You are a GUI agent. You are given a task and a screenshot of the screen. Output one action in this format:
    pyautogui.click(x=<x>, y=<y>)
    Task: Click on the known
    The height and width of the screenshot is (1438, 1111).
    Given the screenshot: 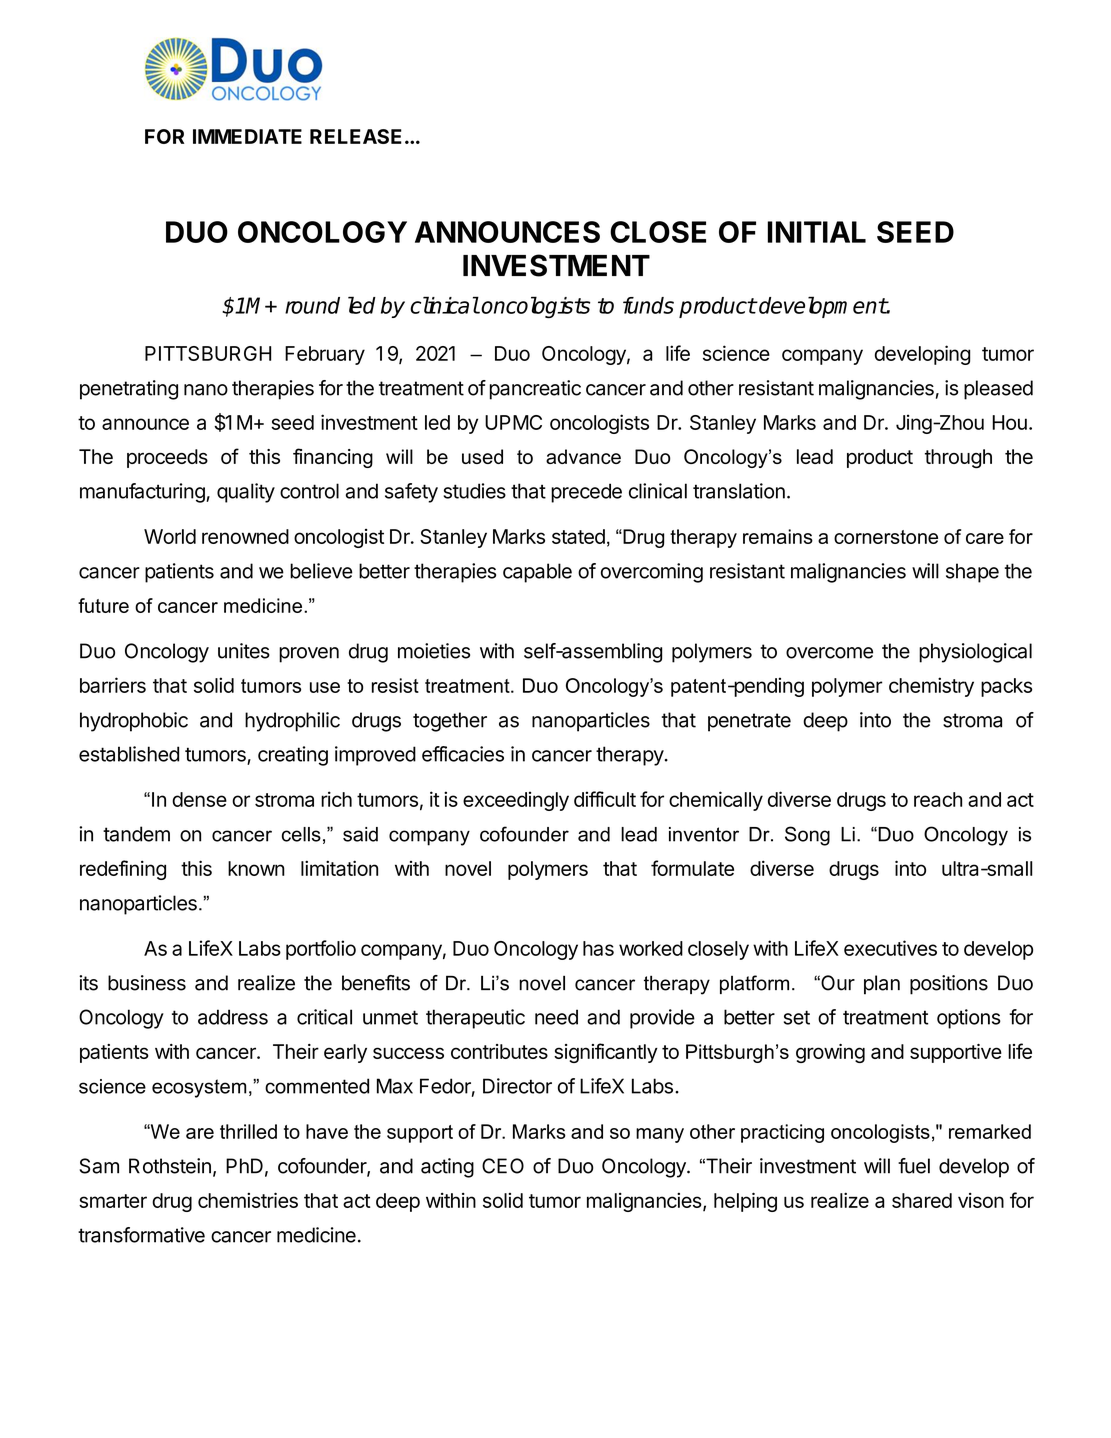 What is the action you would take?
    pyautogui.click(x=256, y=868)
